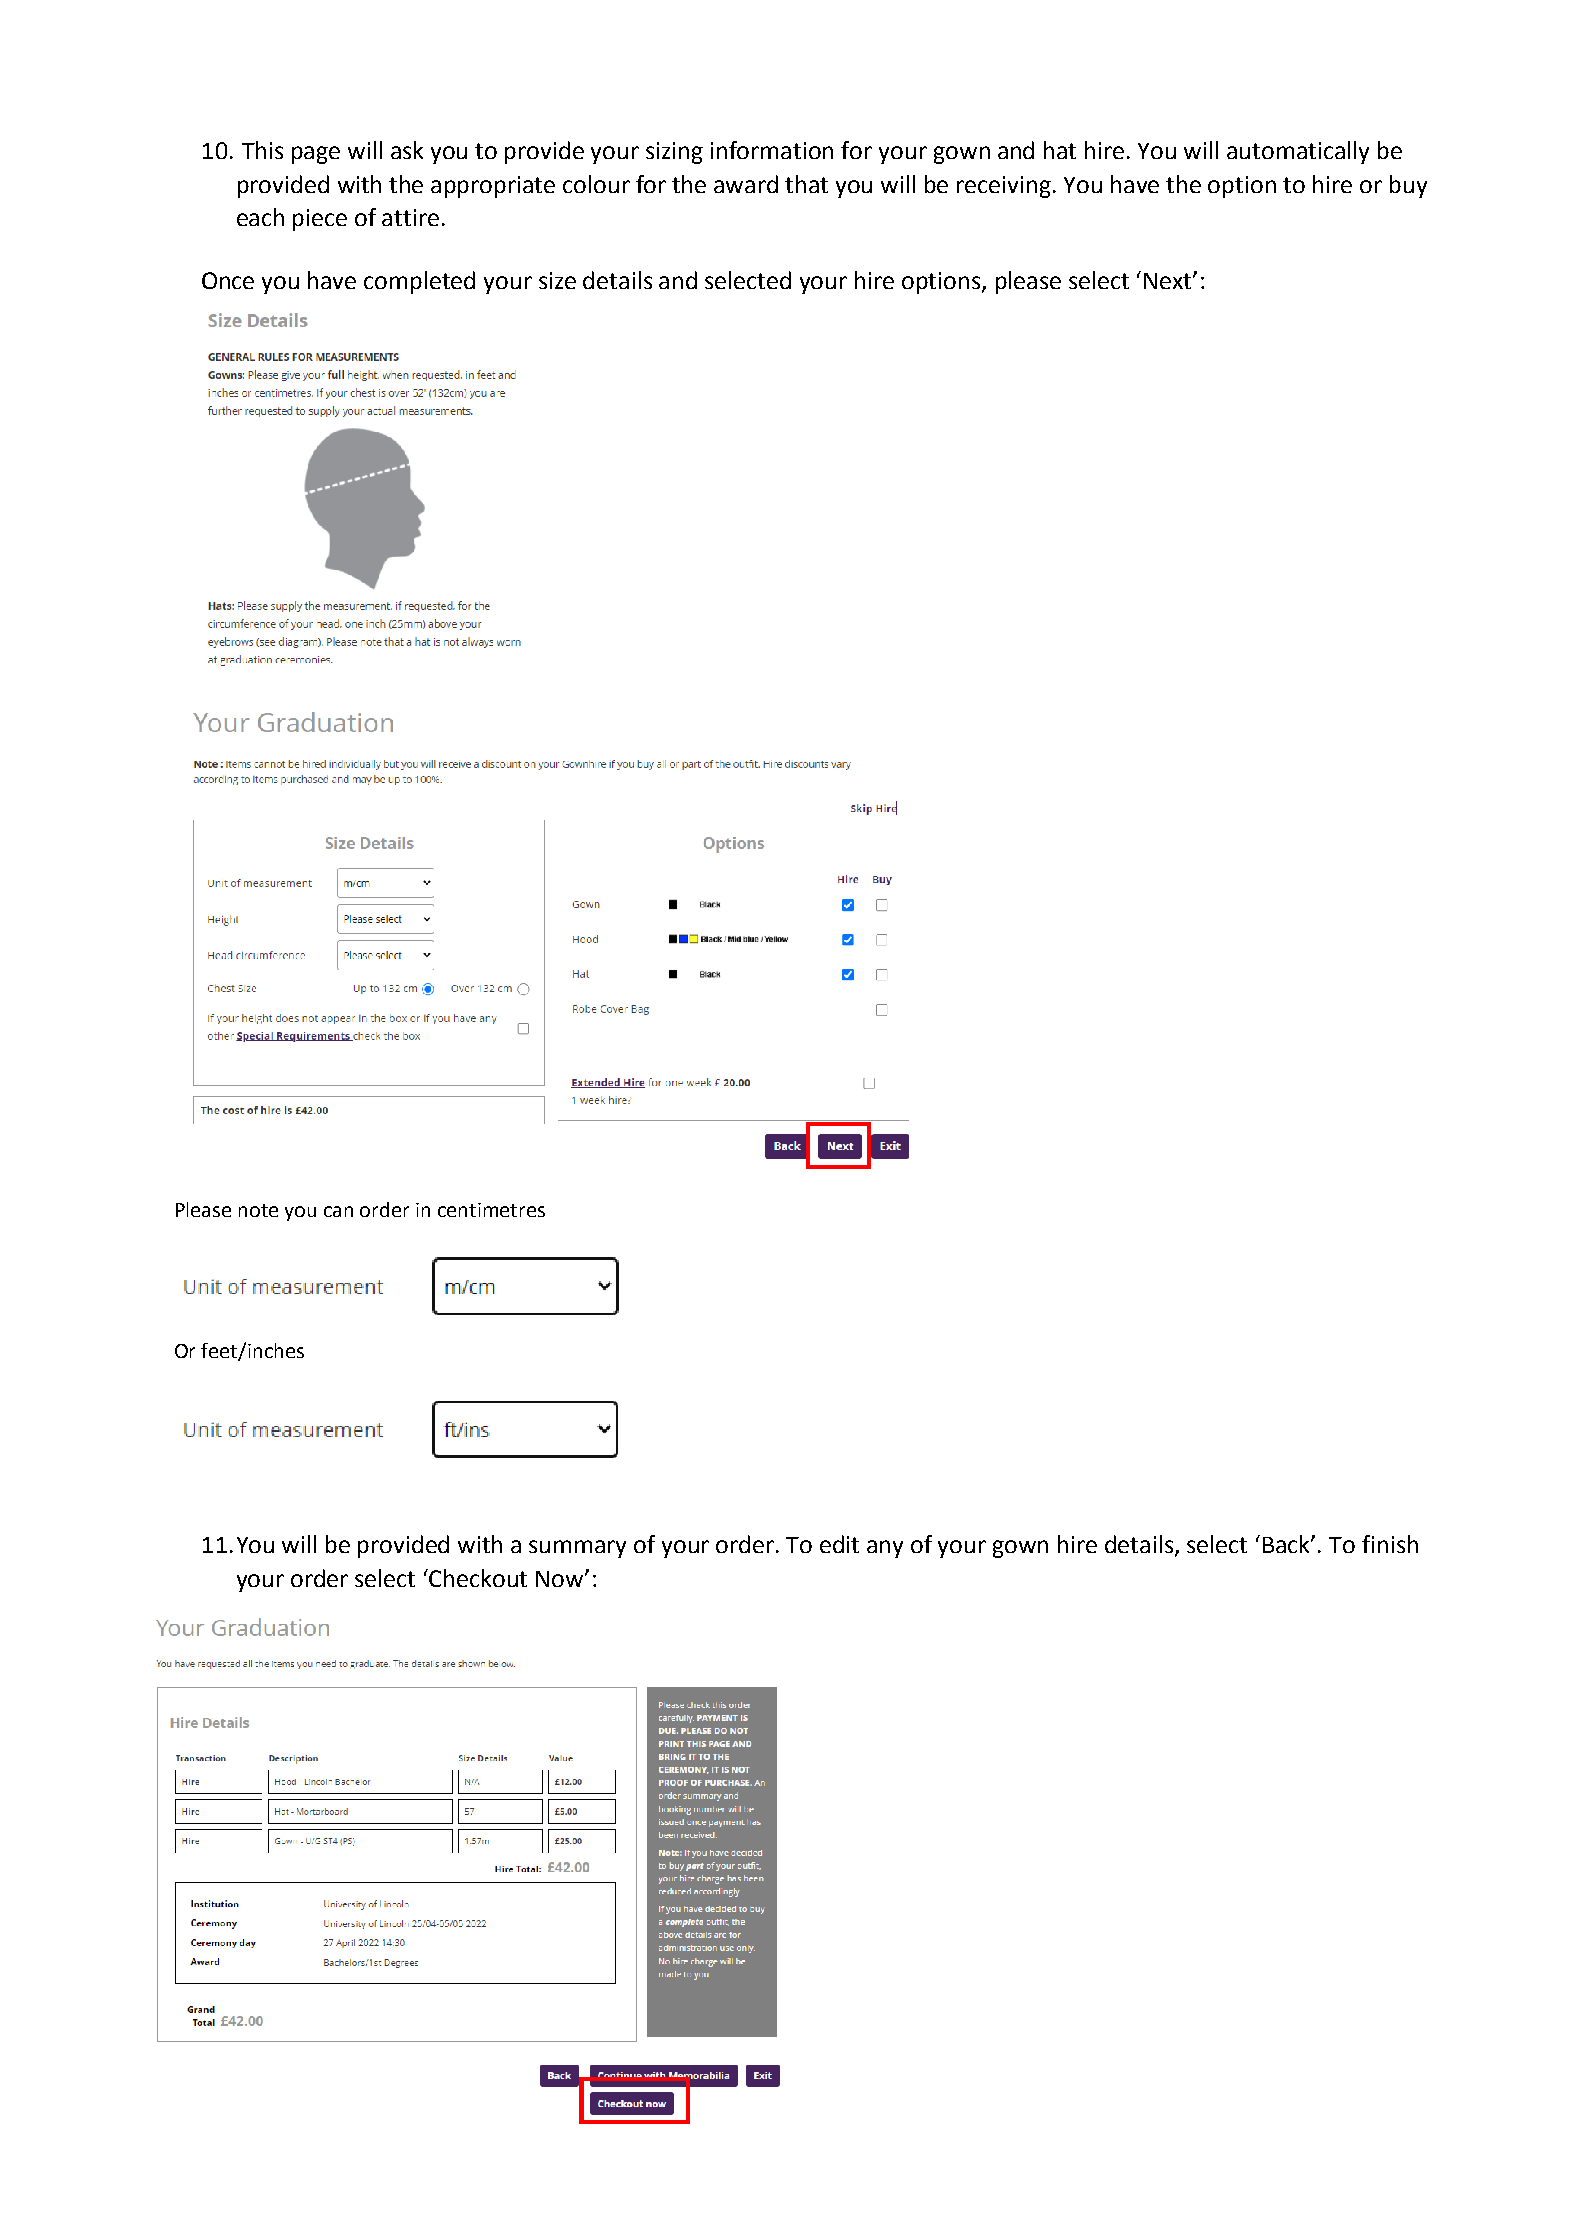  What do you see at coordinates (806, 184) in the page?
I see `that` at bounding box center [806, 184].
